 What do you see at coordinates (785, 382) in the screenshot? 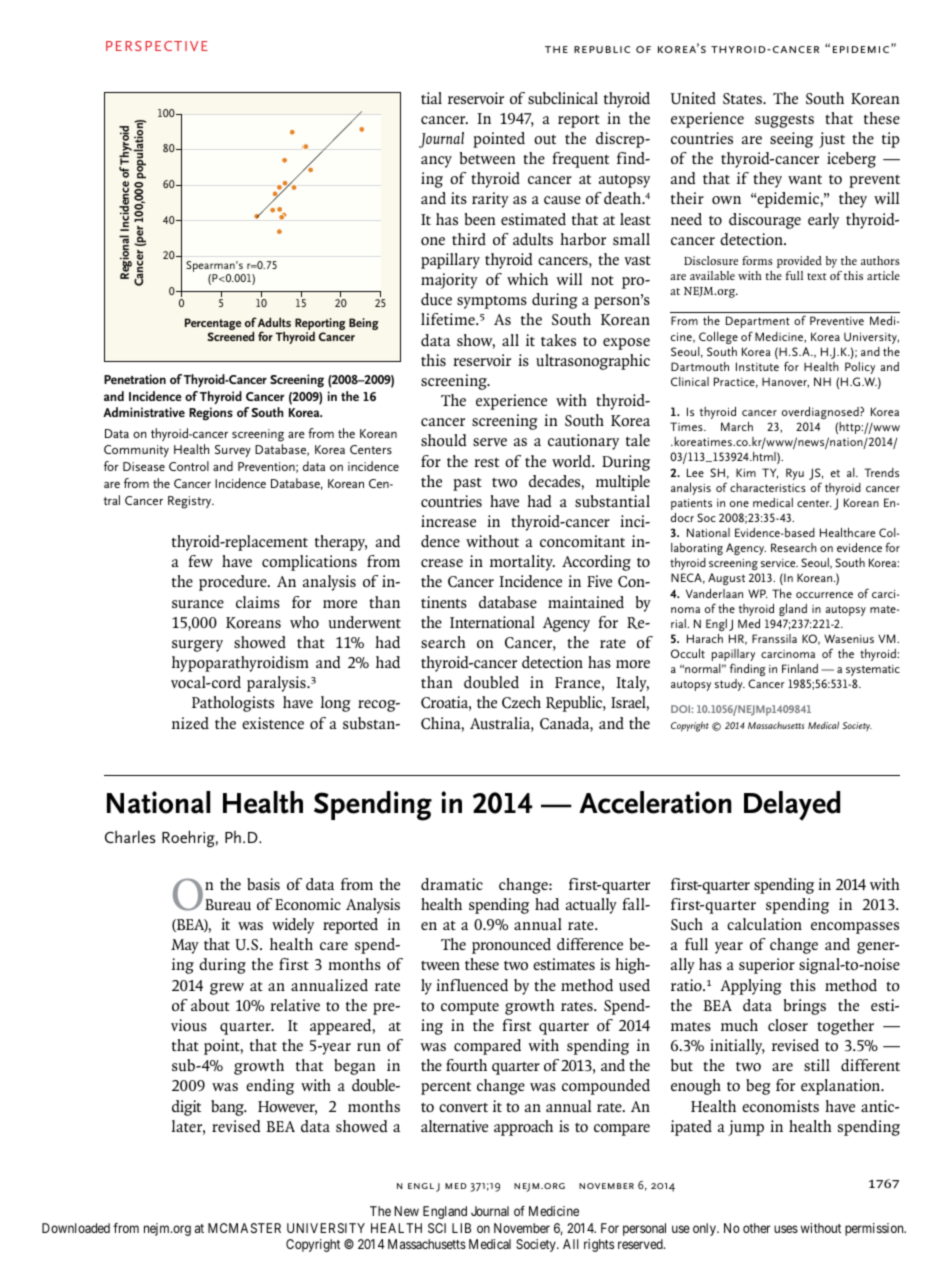
I see `Hanover` at bounding box center [785, 382].
